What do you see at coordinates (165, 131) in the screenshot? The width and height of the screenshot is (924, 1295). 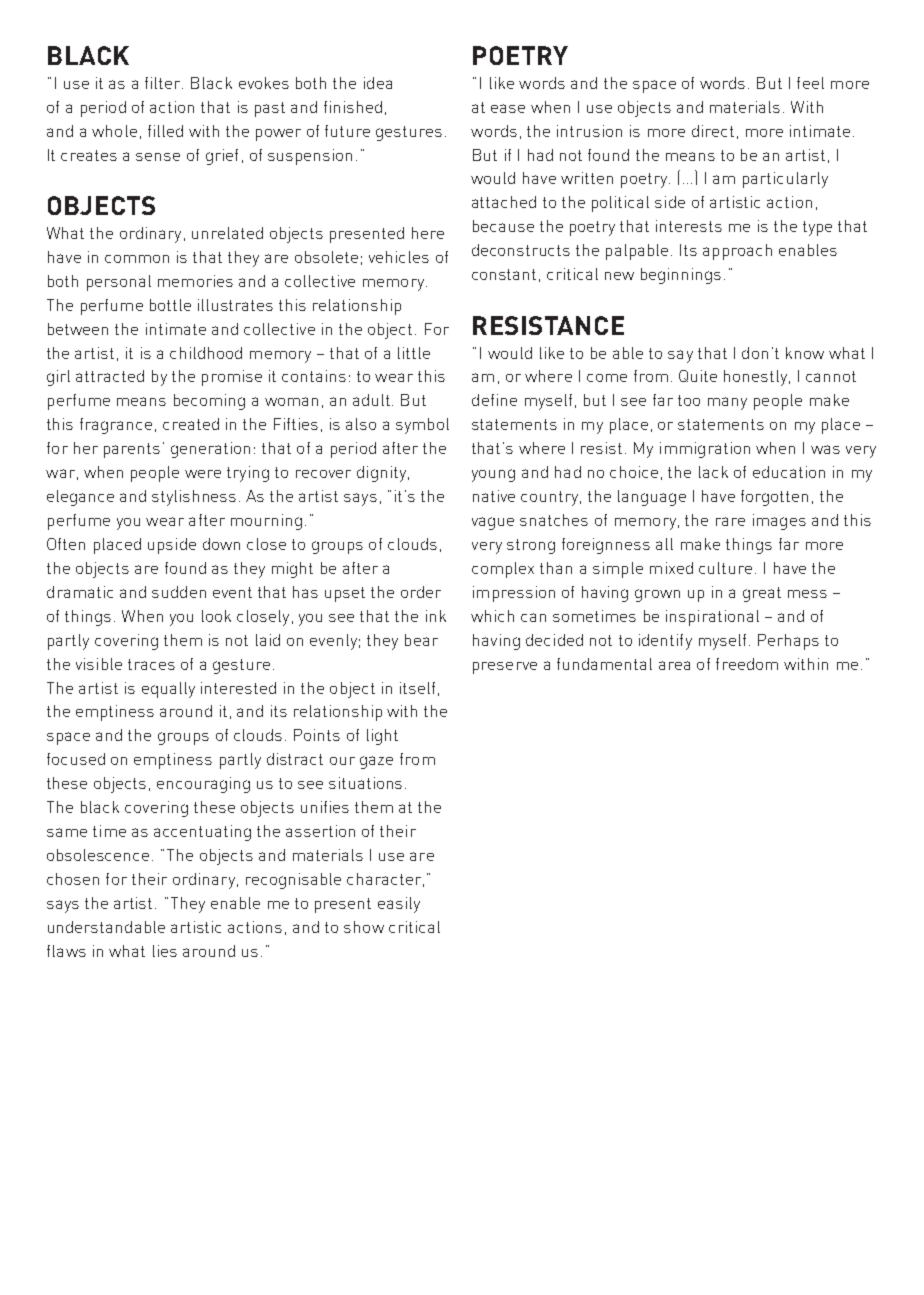 I see `filled` at bounding box center [165, 131].
